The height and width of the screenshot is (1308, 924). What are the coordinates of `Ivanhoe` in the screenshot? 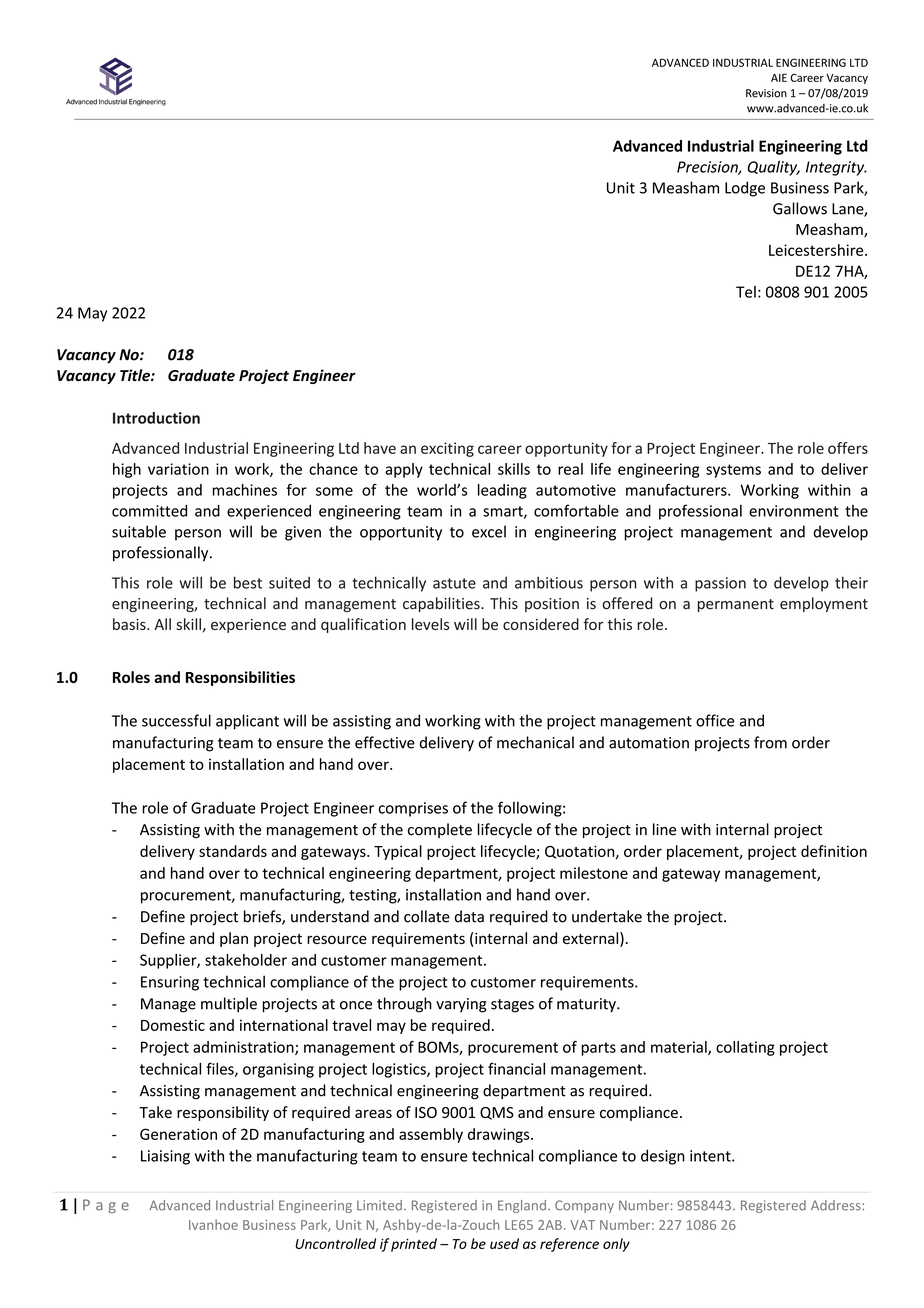 It's located at (213, 1224).
